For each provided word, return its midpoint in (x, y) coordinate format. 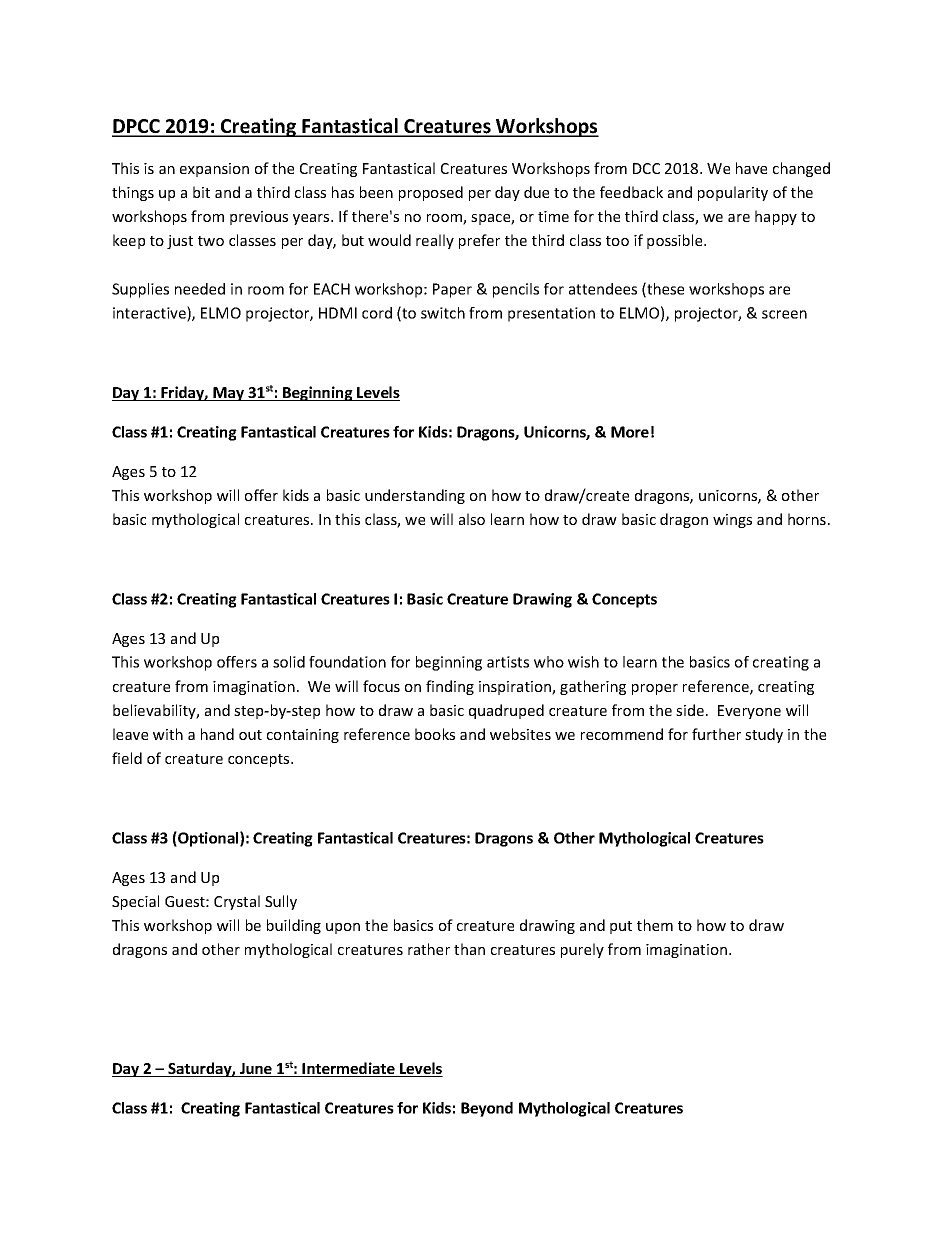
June (256, 1070)
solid (289, 662)
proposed (431, 193)
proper (655, 689)
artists (508, 662)
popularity (733, 193)
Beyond (487, 1109)
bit (201, 192)
